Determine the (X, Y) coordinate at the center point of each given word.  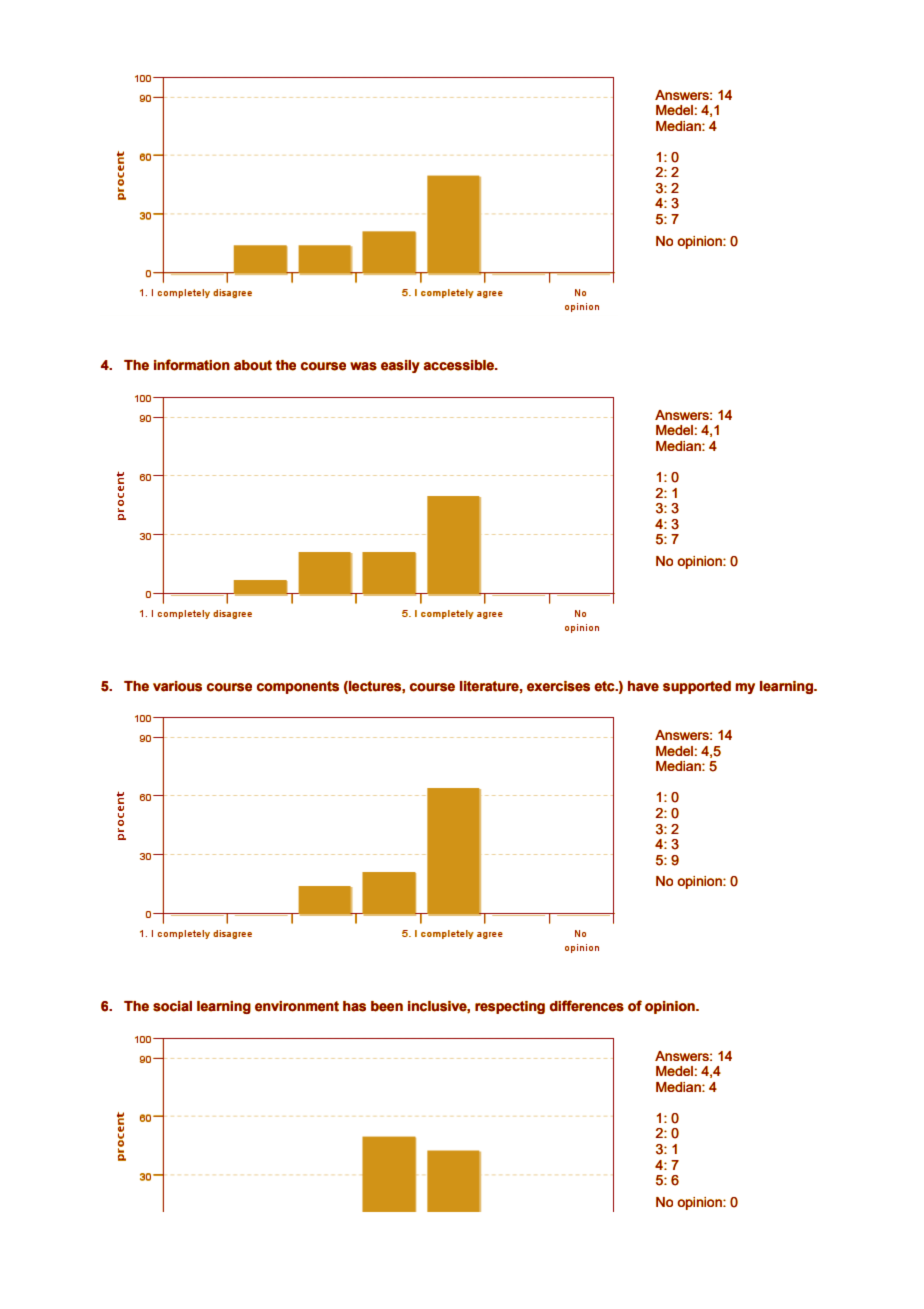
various (177, 686)
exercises (558, 686)
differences (587, 1006)
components (298, 687)
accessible (460, 365)
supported (697, 687)
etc (605, 686)
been (387, 1006)
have (643, 686)
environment (297, 1006)
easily (400, 366)
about (253, 365)
